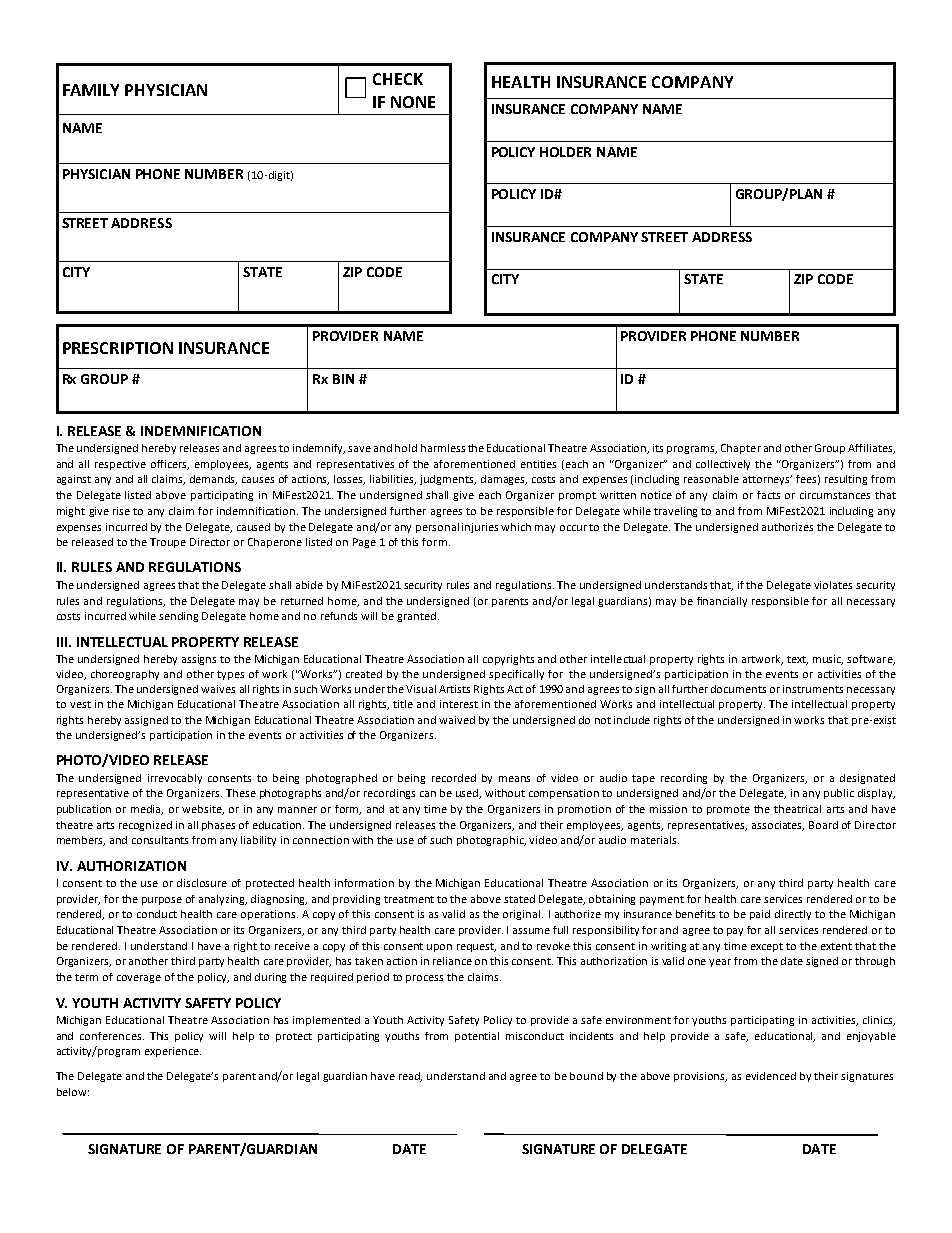 Image resolution: width=952 pixels, height=1233 pixels. Describe the element at coordinates (91, 90) in the page. I see `FAMILY` at that location.
